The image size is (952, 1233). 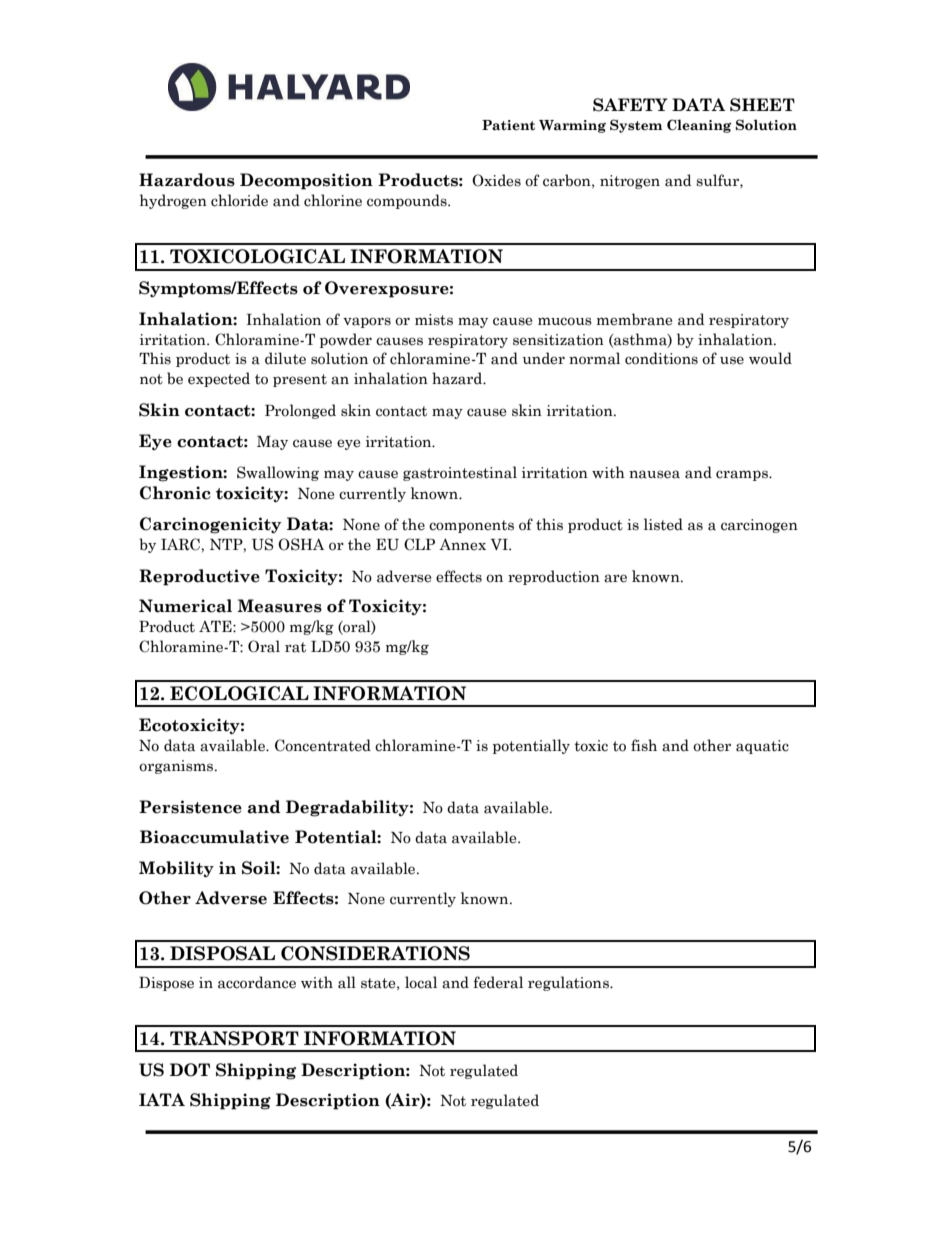 I want to click on chloride, so click(x=239, y=200).
